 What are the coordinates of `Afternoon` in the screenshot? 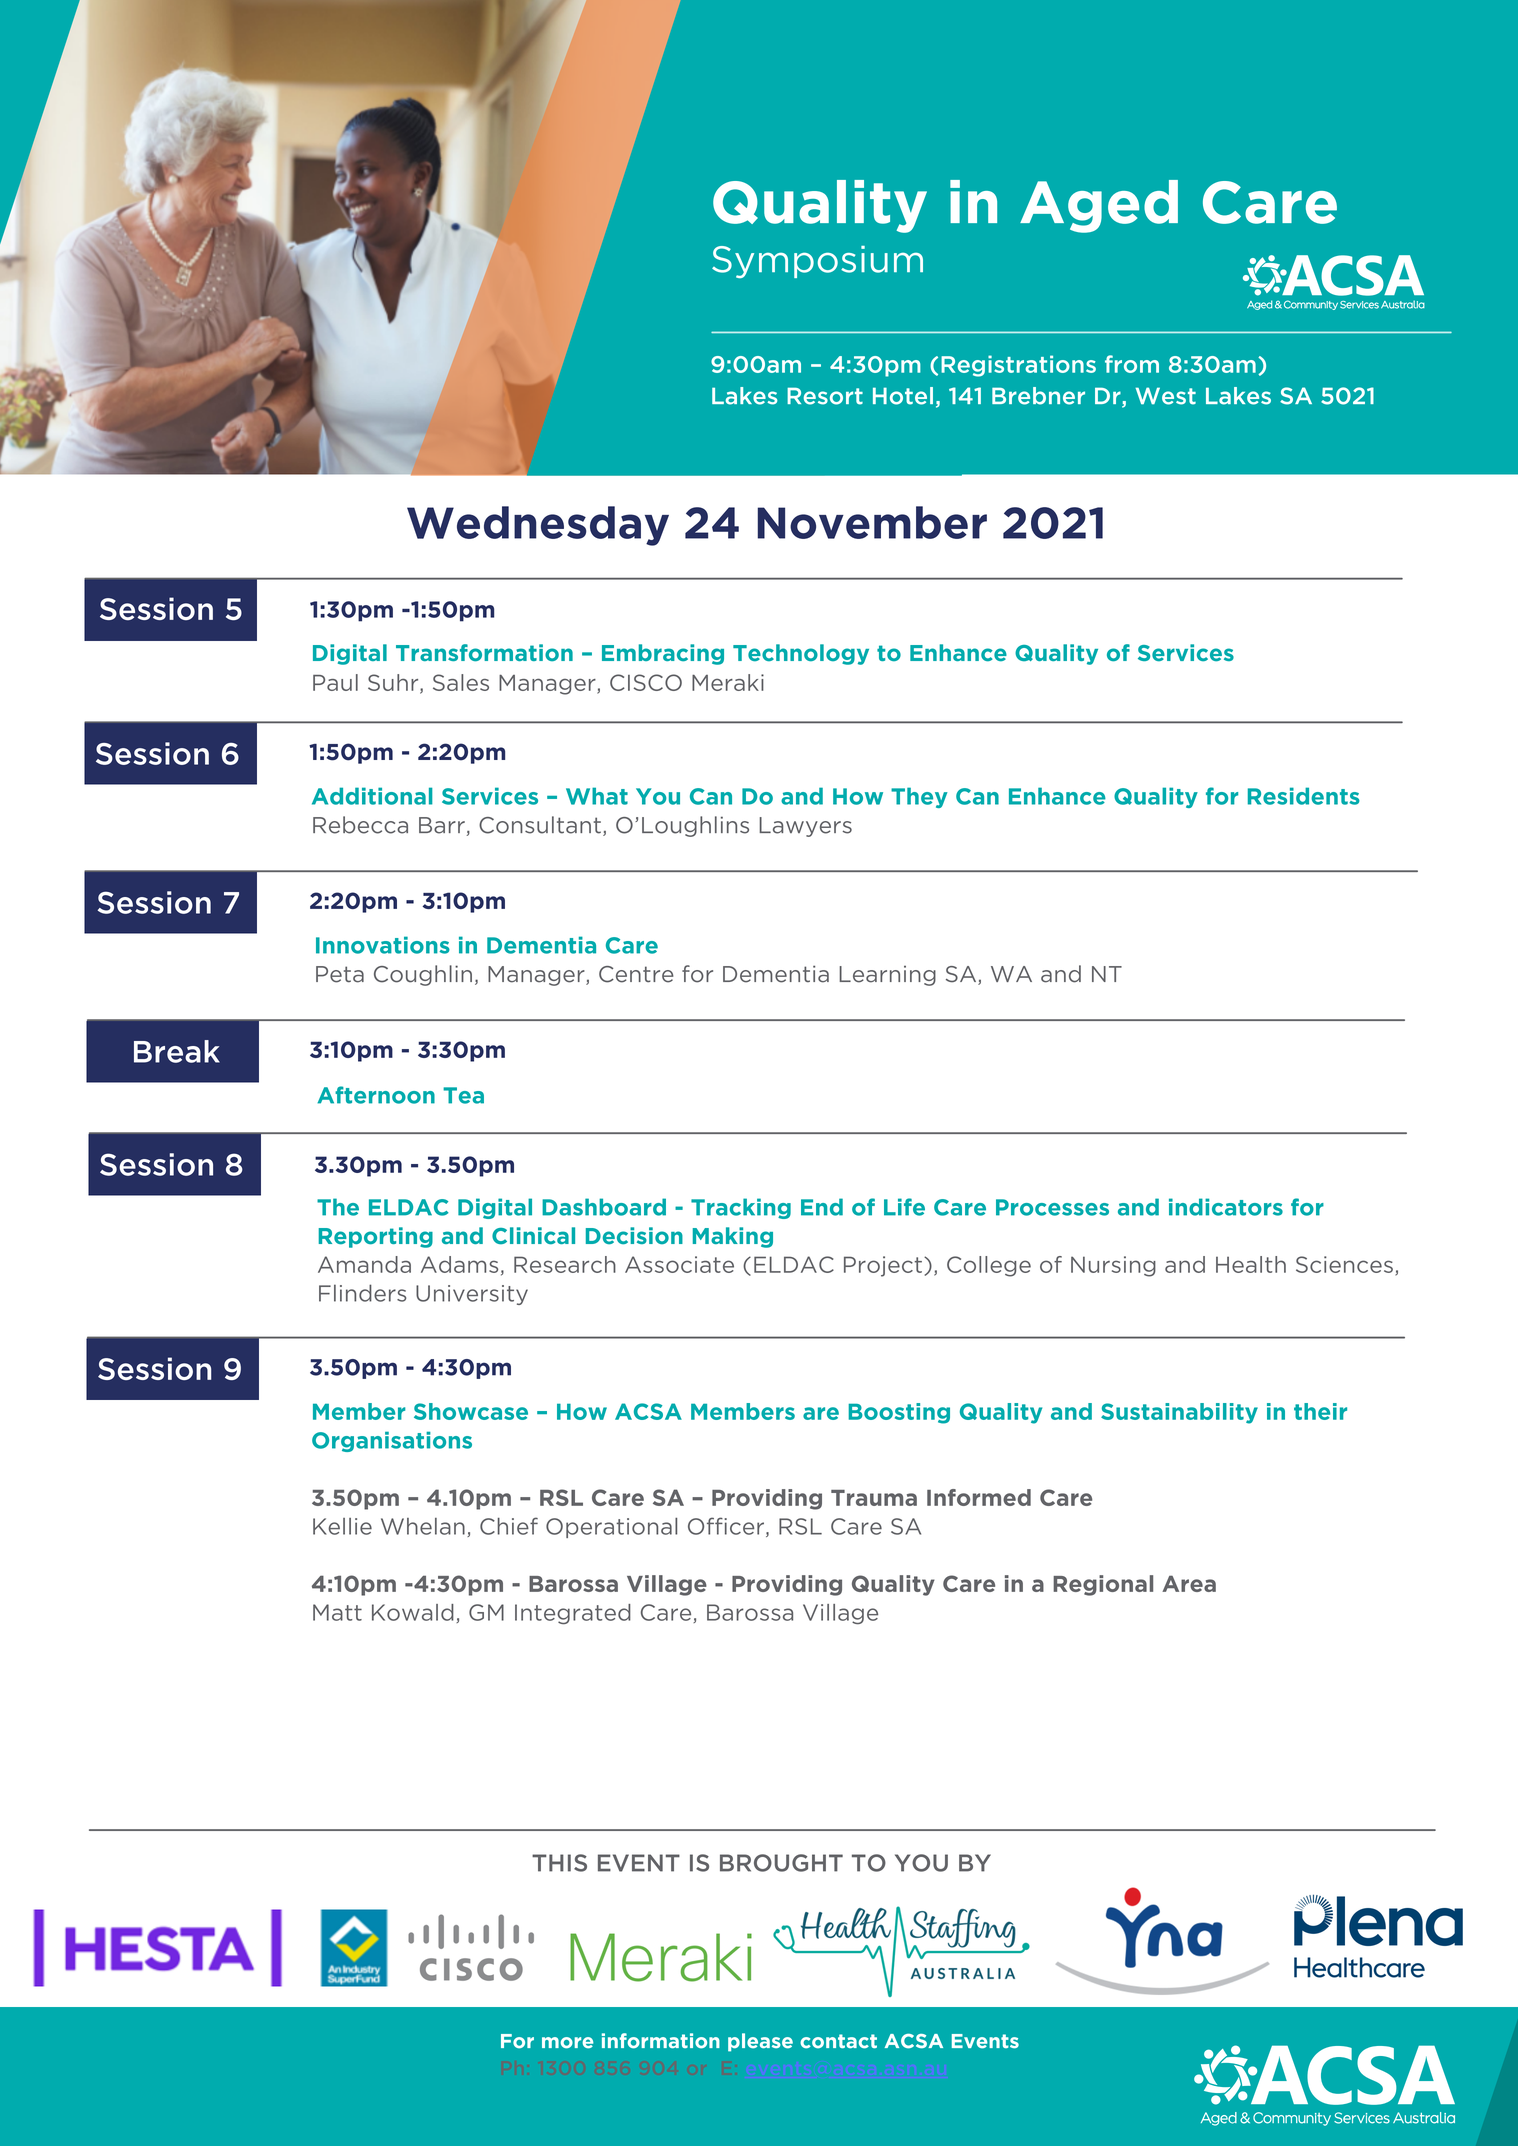 It's located at (376, 1095).
